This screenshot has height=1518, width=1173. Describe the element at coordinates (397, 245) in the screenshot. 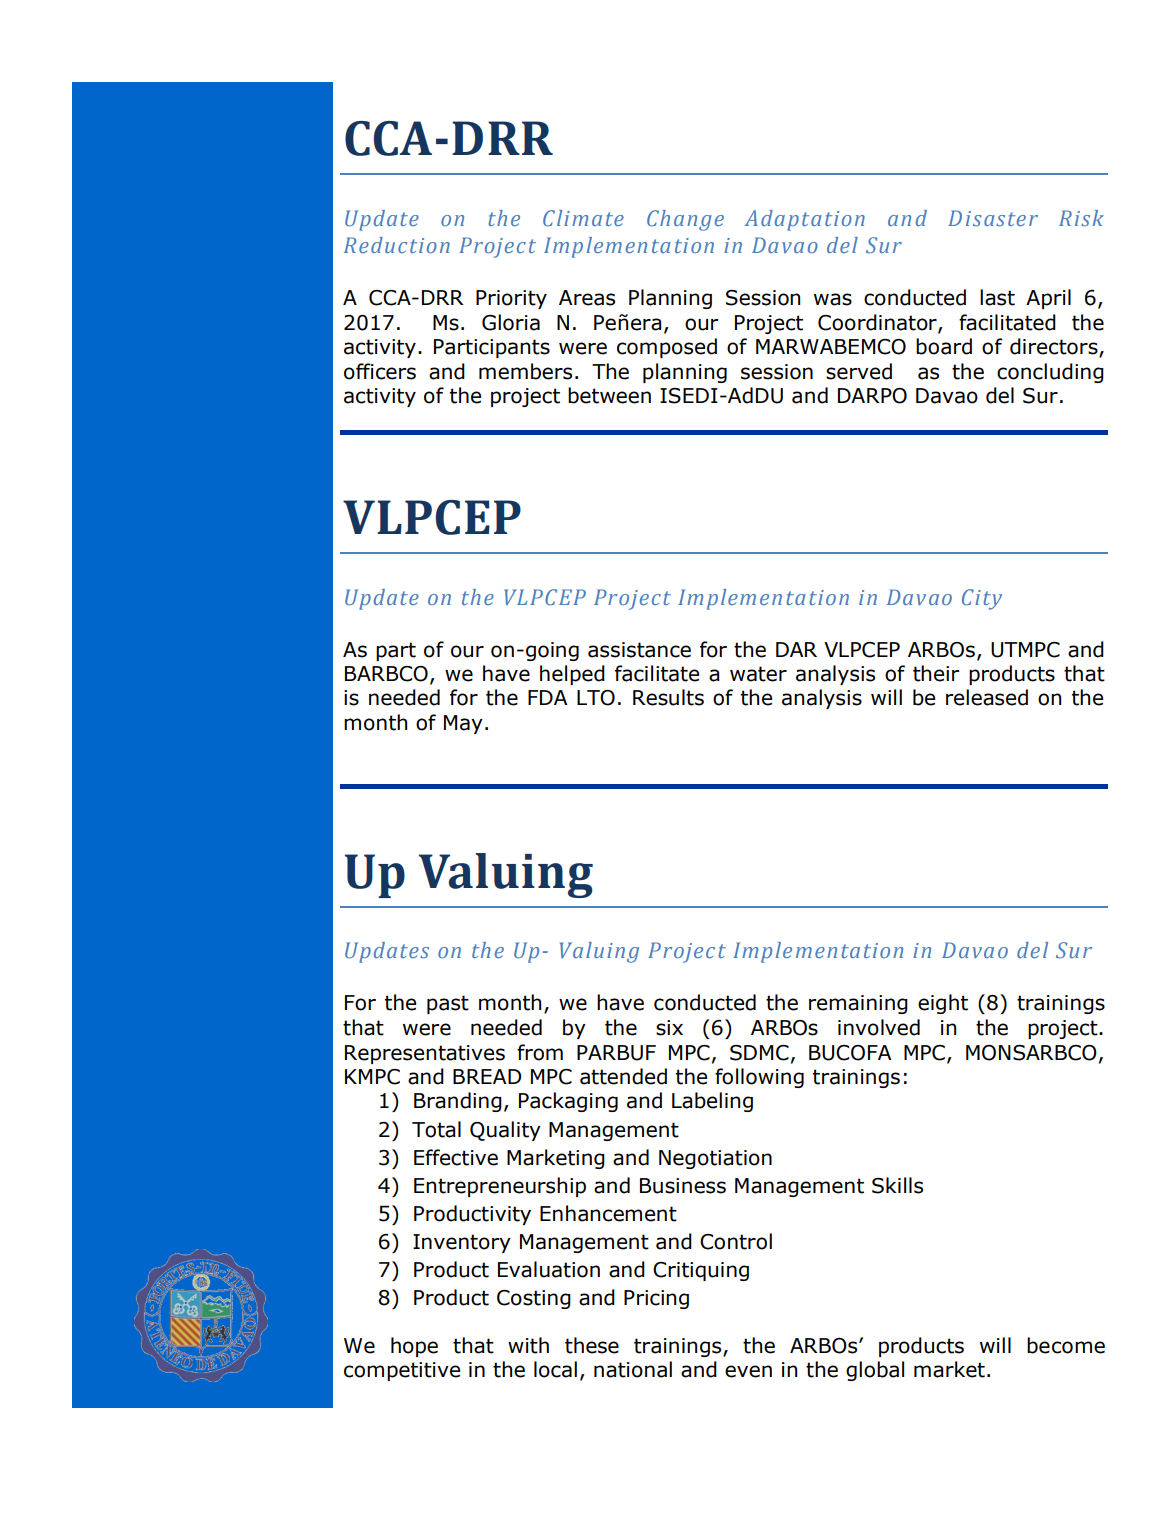

I see `Reduction` at that location.
